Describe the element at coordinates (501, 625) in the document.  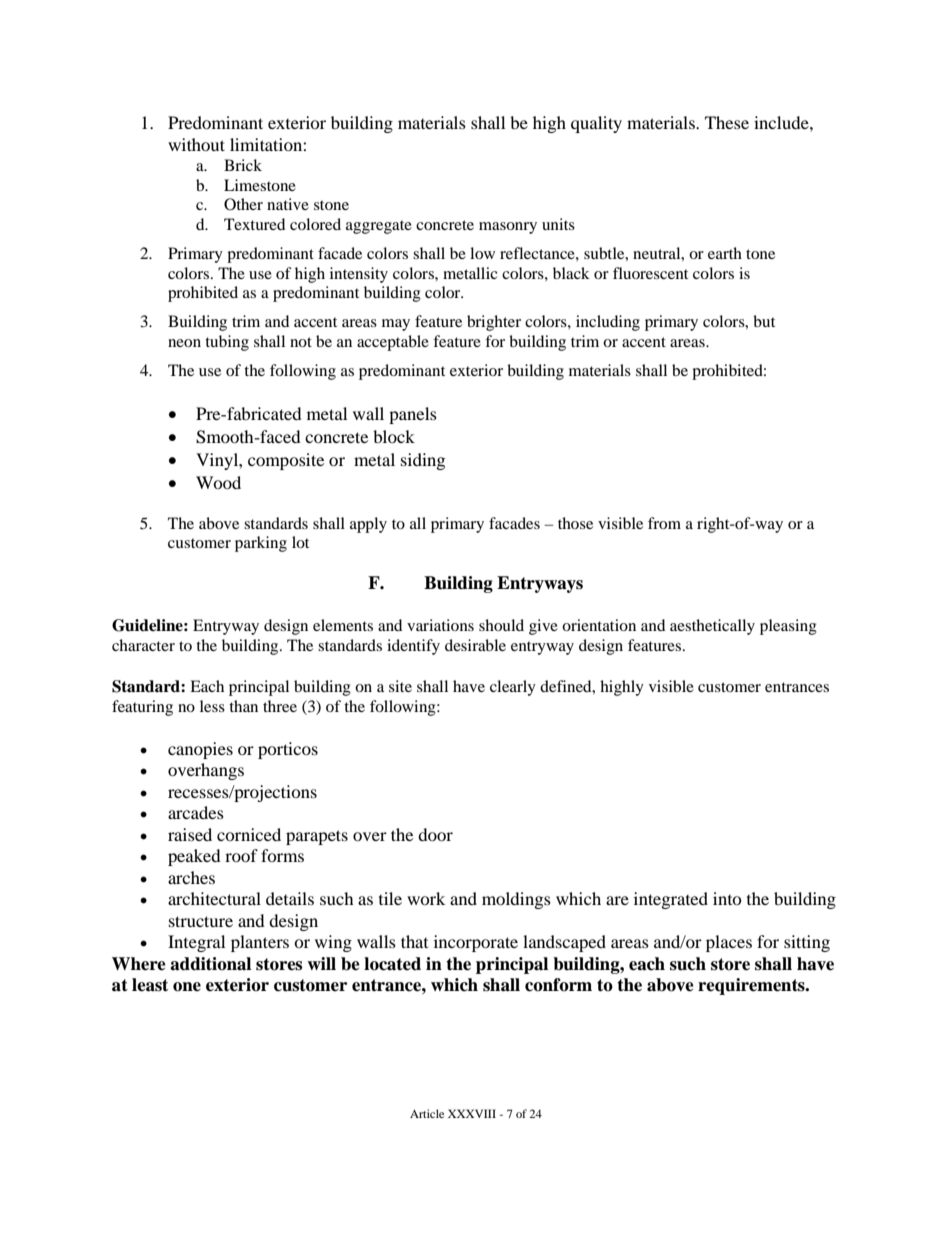
I see `should` at that location.
